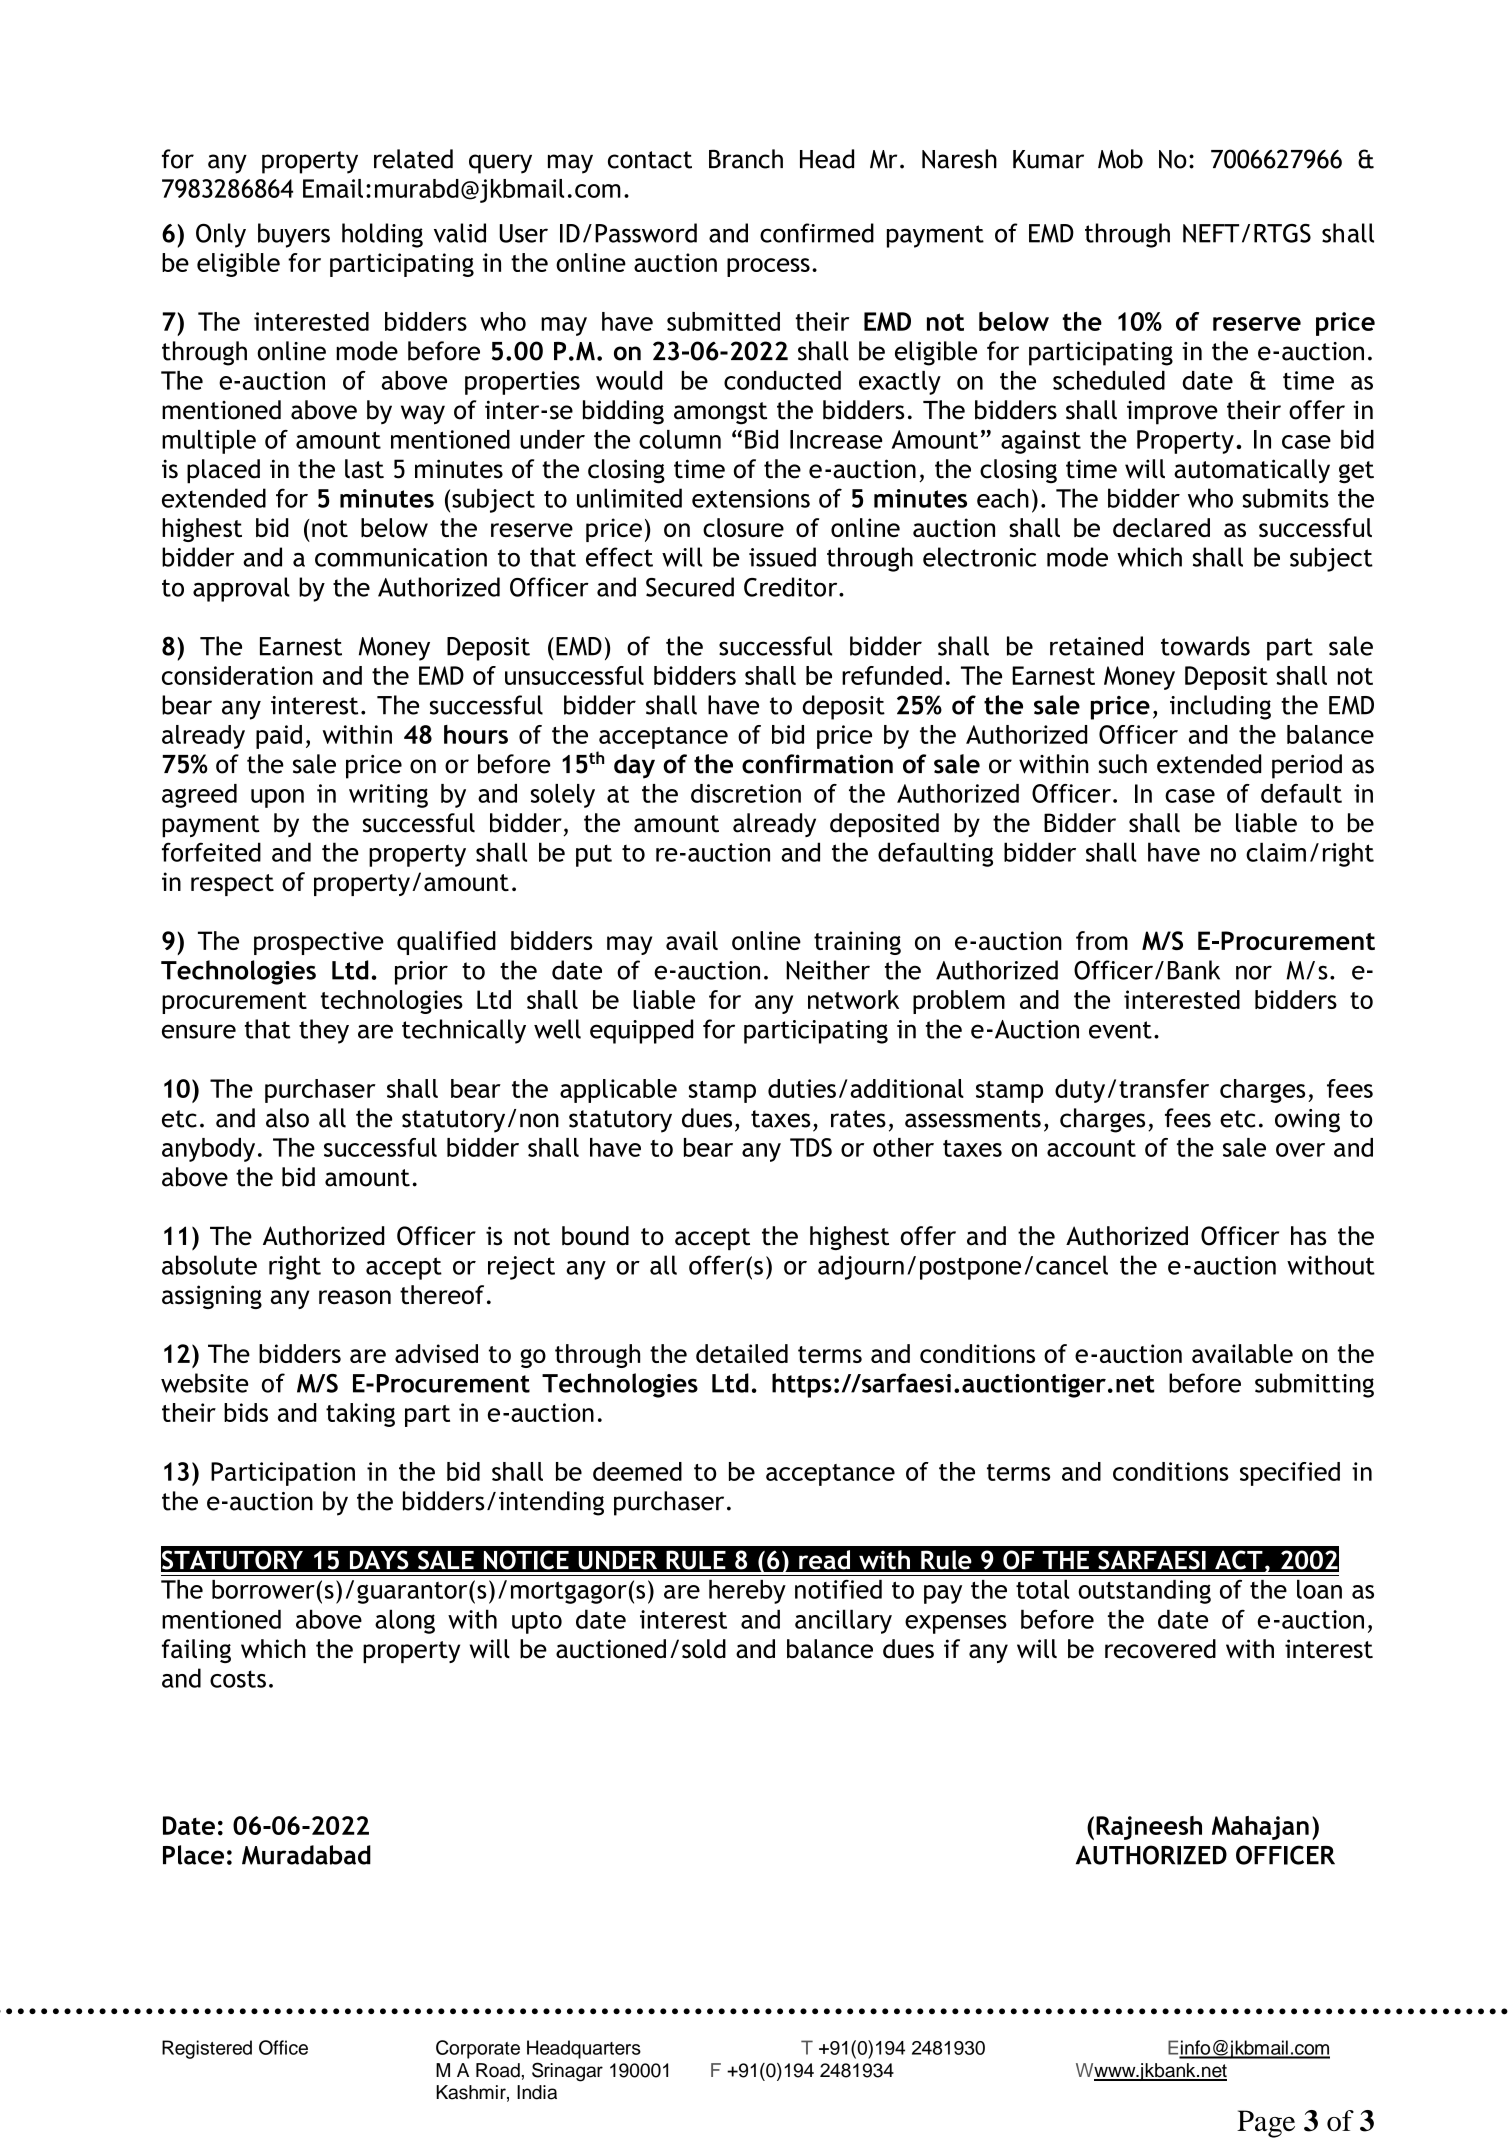  I want to click on TDS, so click(811, 1147).
